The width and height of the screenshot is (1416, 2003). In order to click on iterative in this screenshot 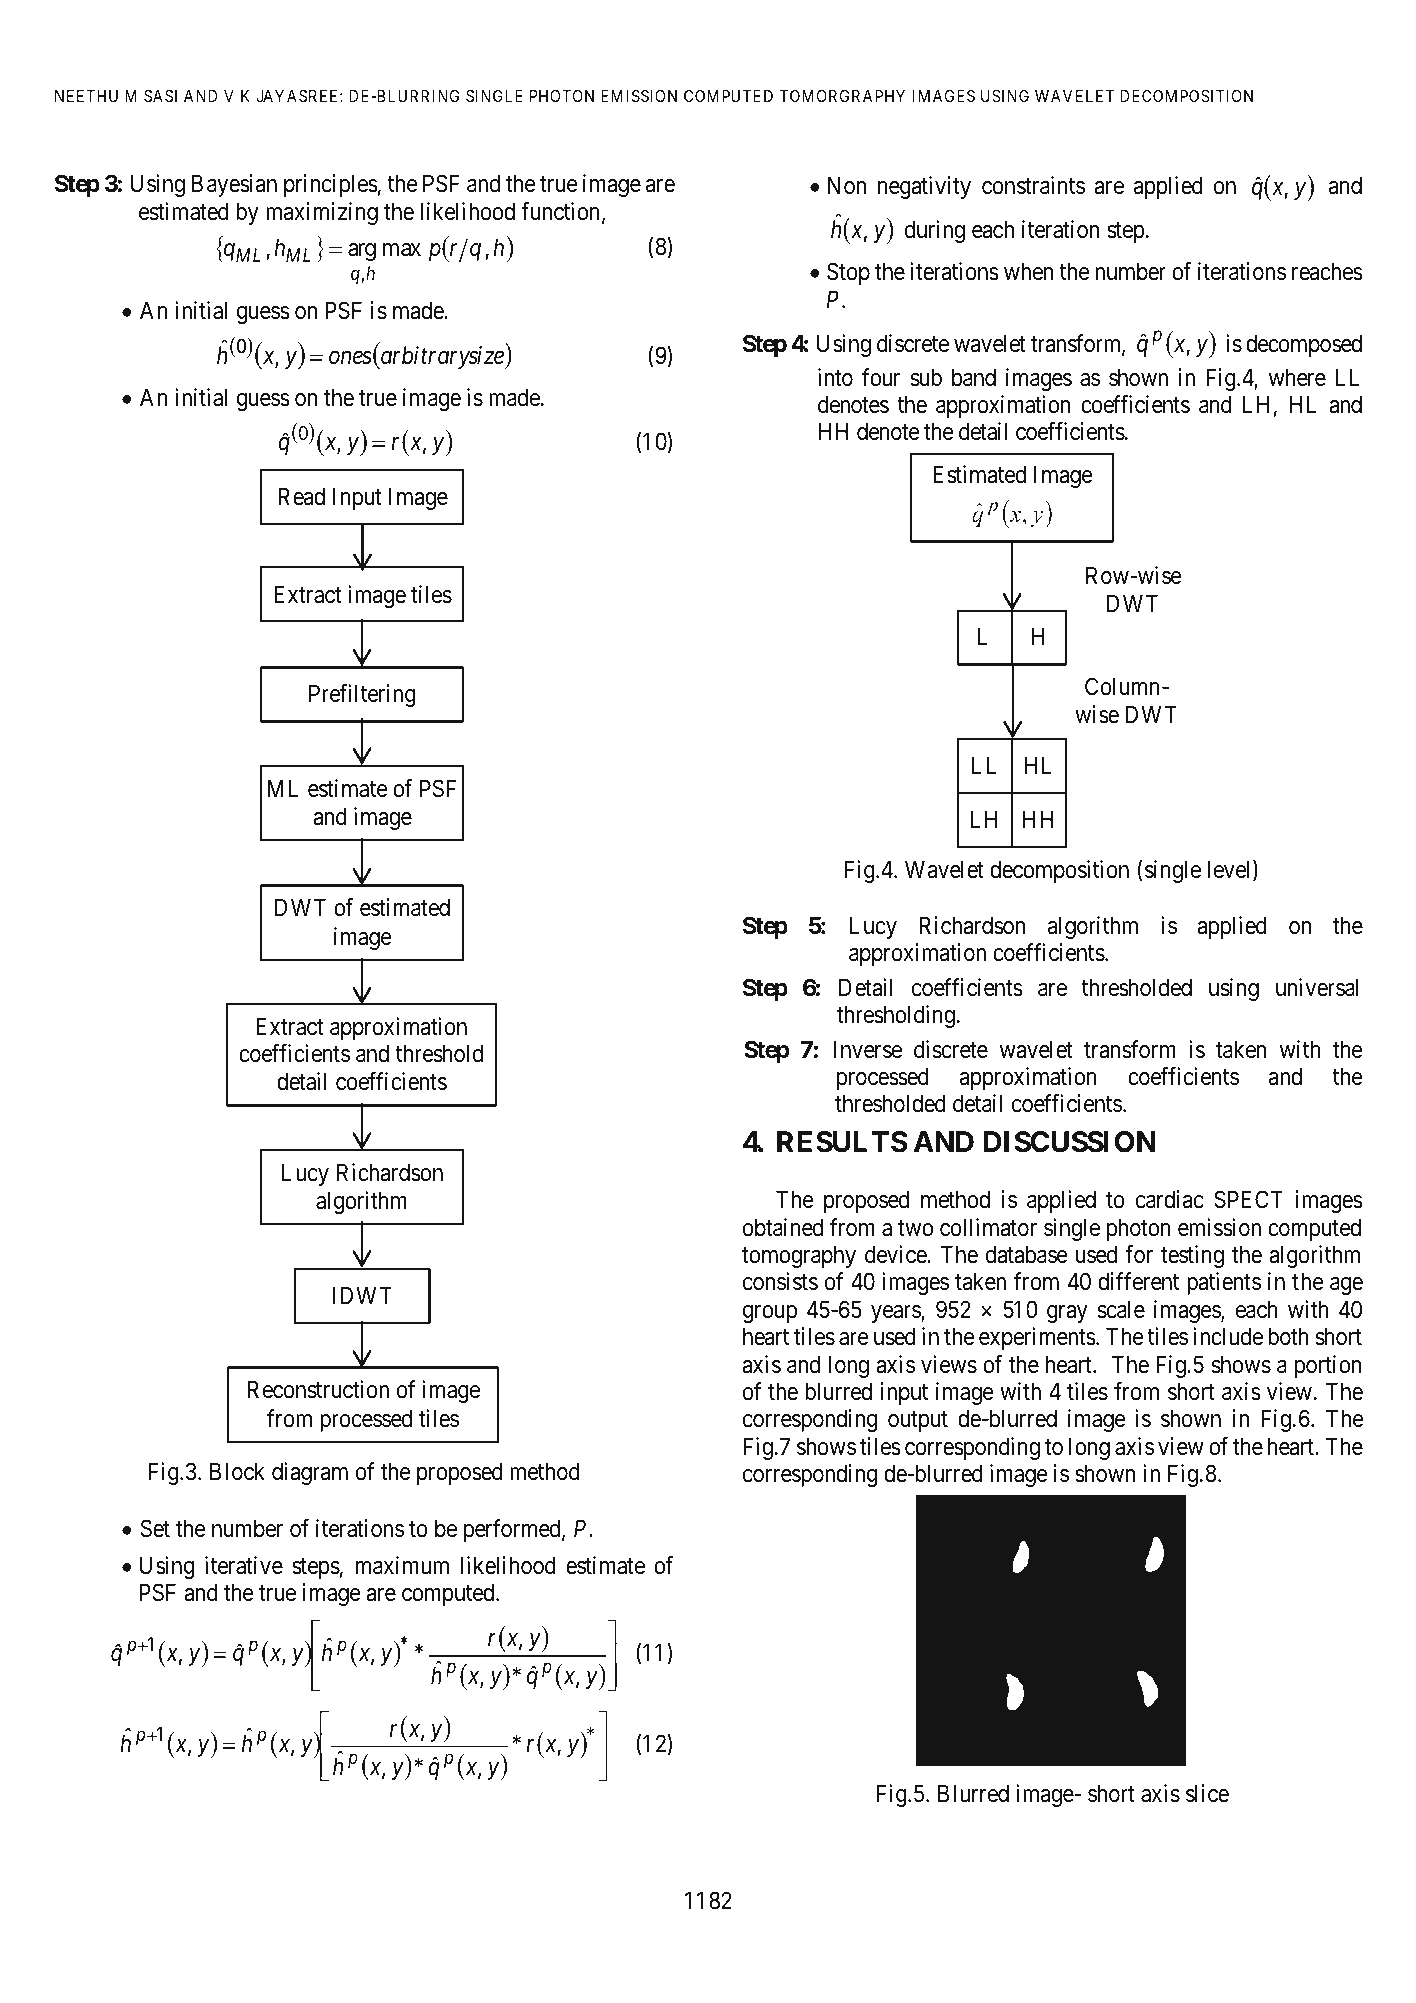, I will do `click(244, 1565)`.
